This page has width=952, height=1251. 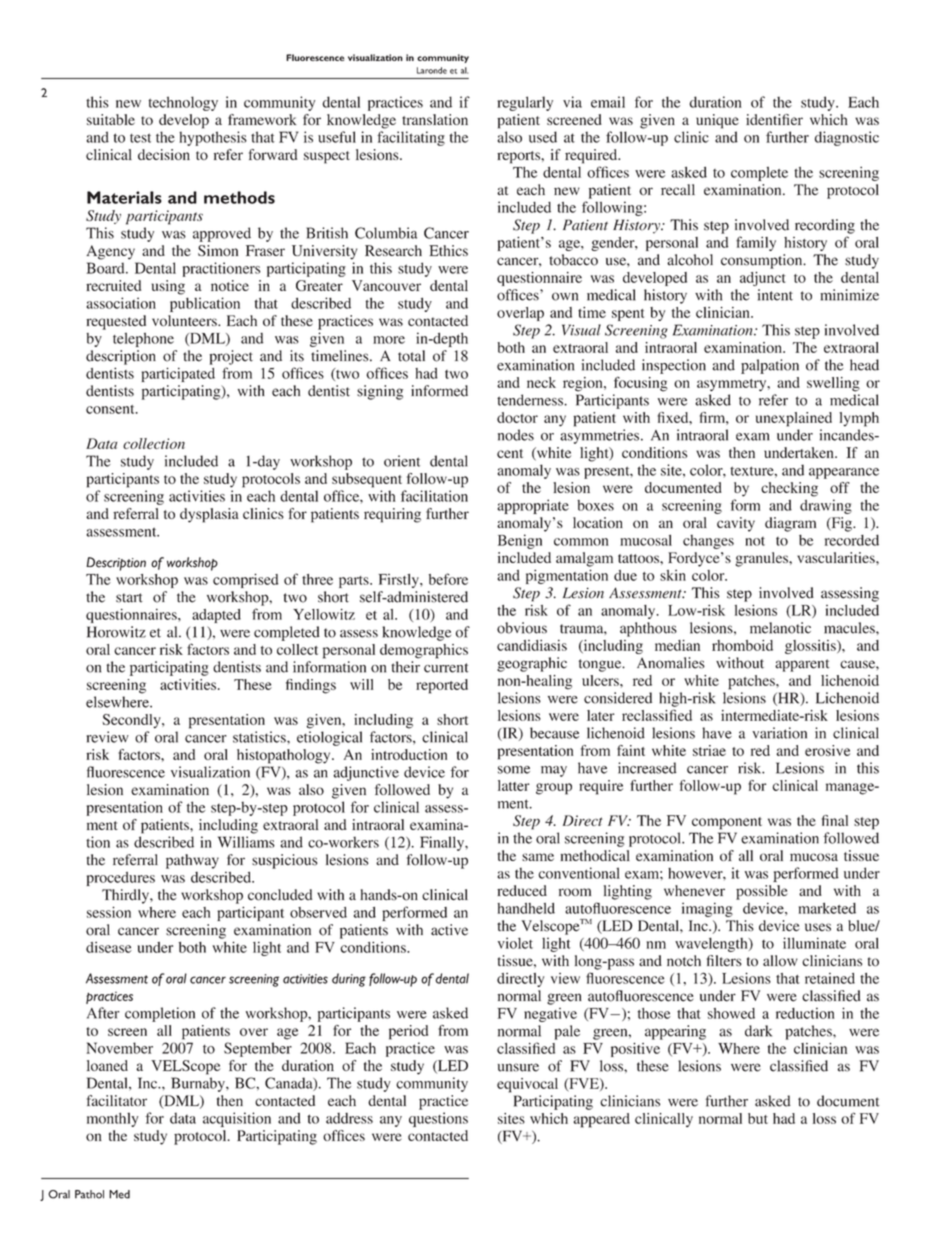 I want to click on component, so click(x=727, y=823).
